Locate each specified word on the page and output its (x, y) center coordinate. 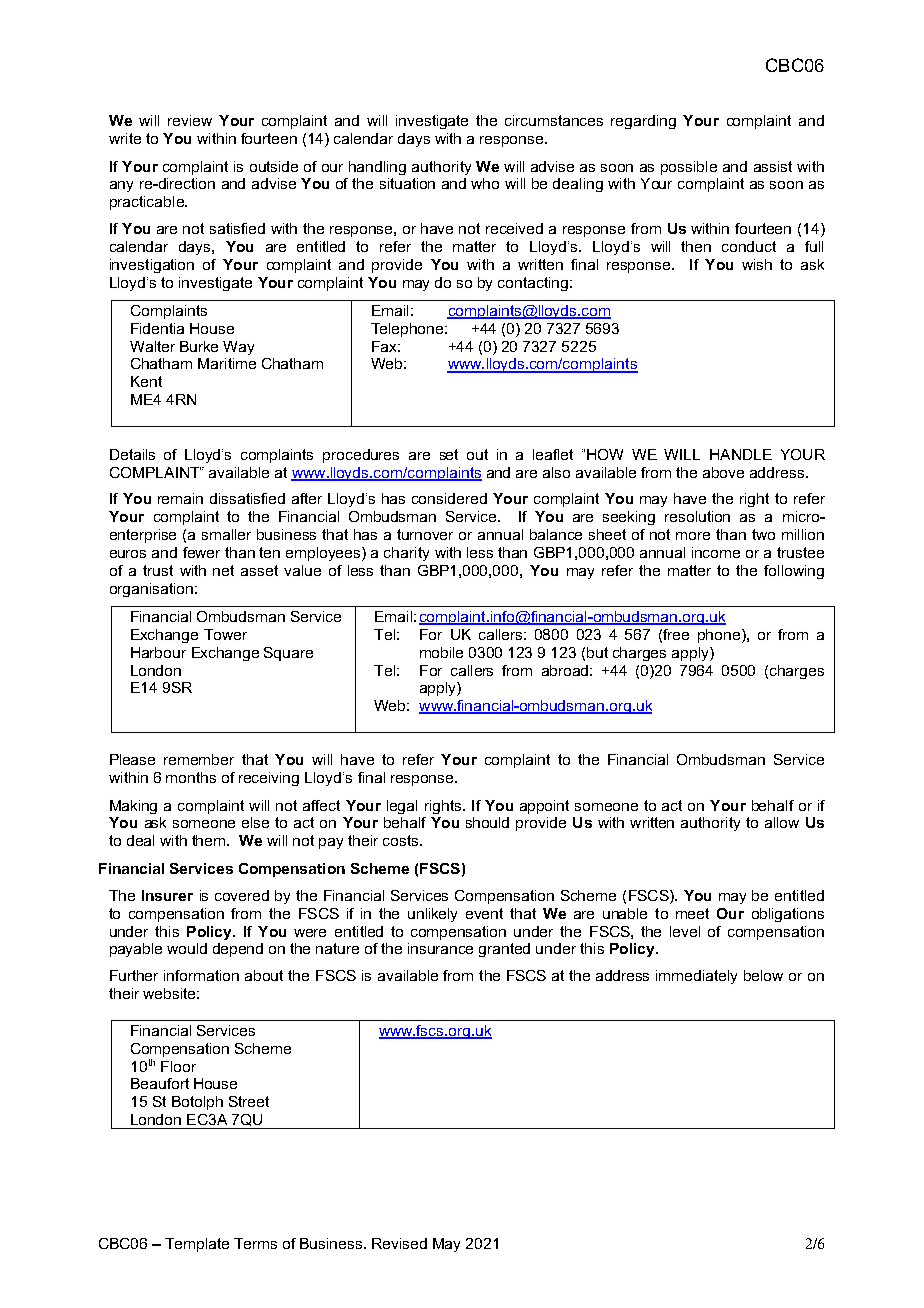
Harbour (158, 652)
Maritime (227, 363)
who (485, 183)
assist (773, 166)
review (190, 120)
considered (449, 498)
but (597, 652)
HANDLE (741, 454)
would (187, 948)
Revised (399, 1243)
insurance (440, 948)
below (763, 975)
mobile (441, 652)
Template (197, 1245)
